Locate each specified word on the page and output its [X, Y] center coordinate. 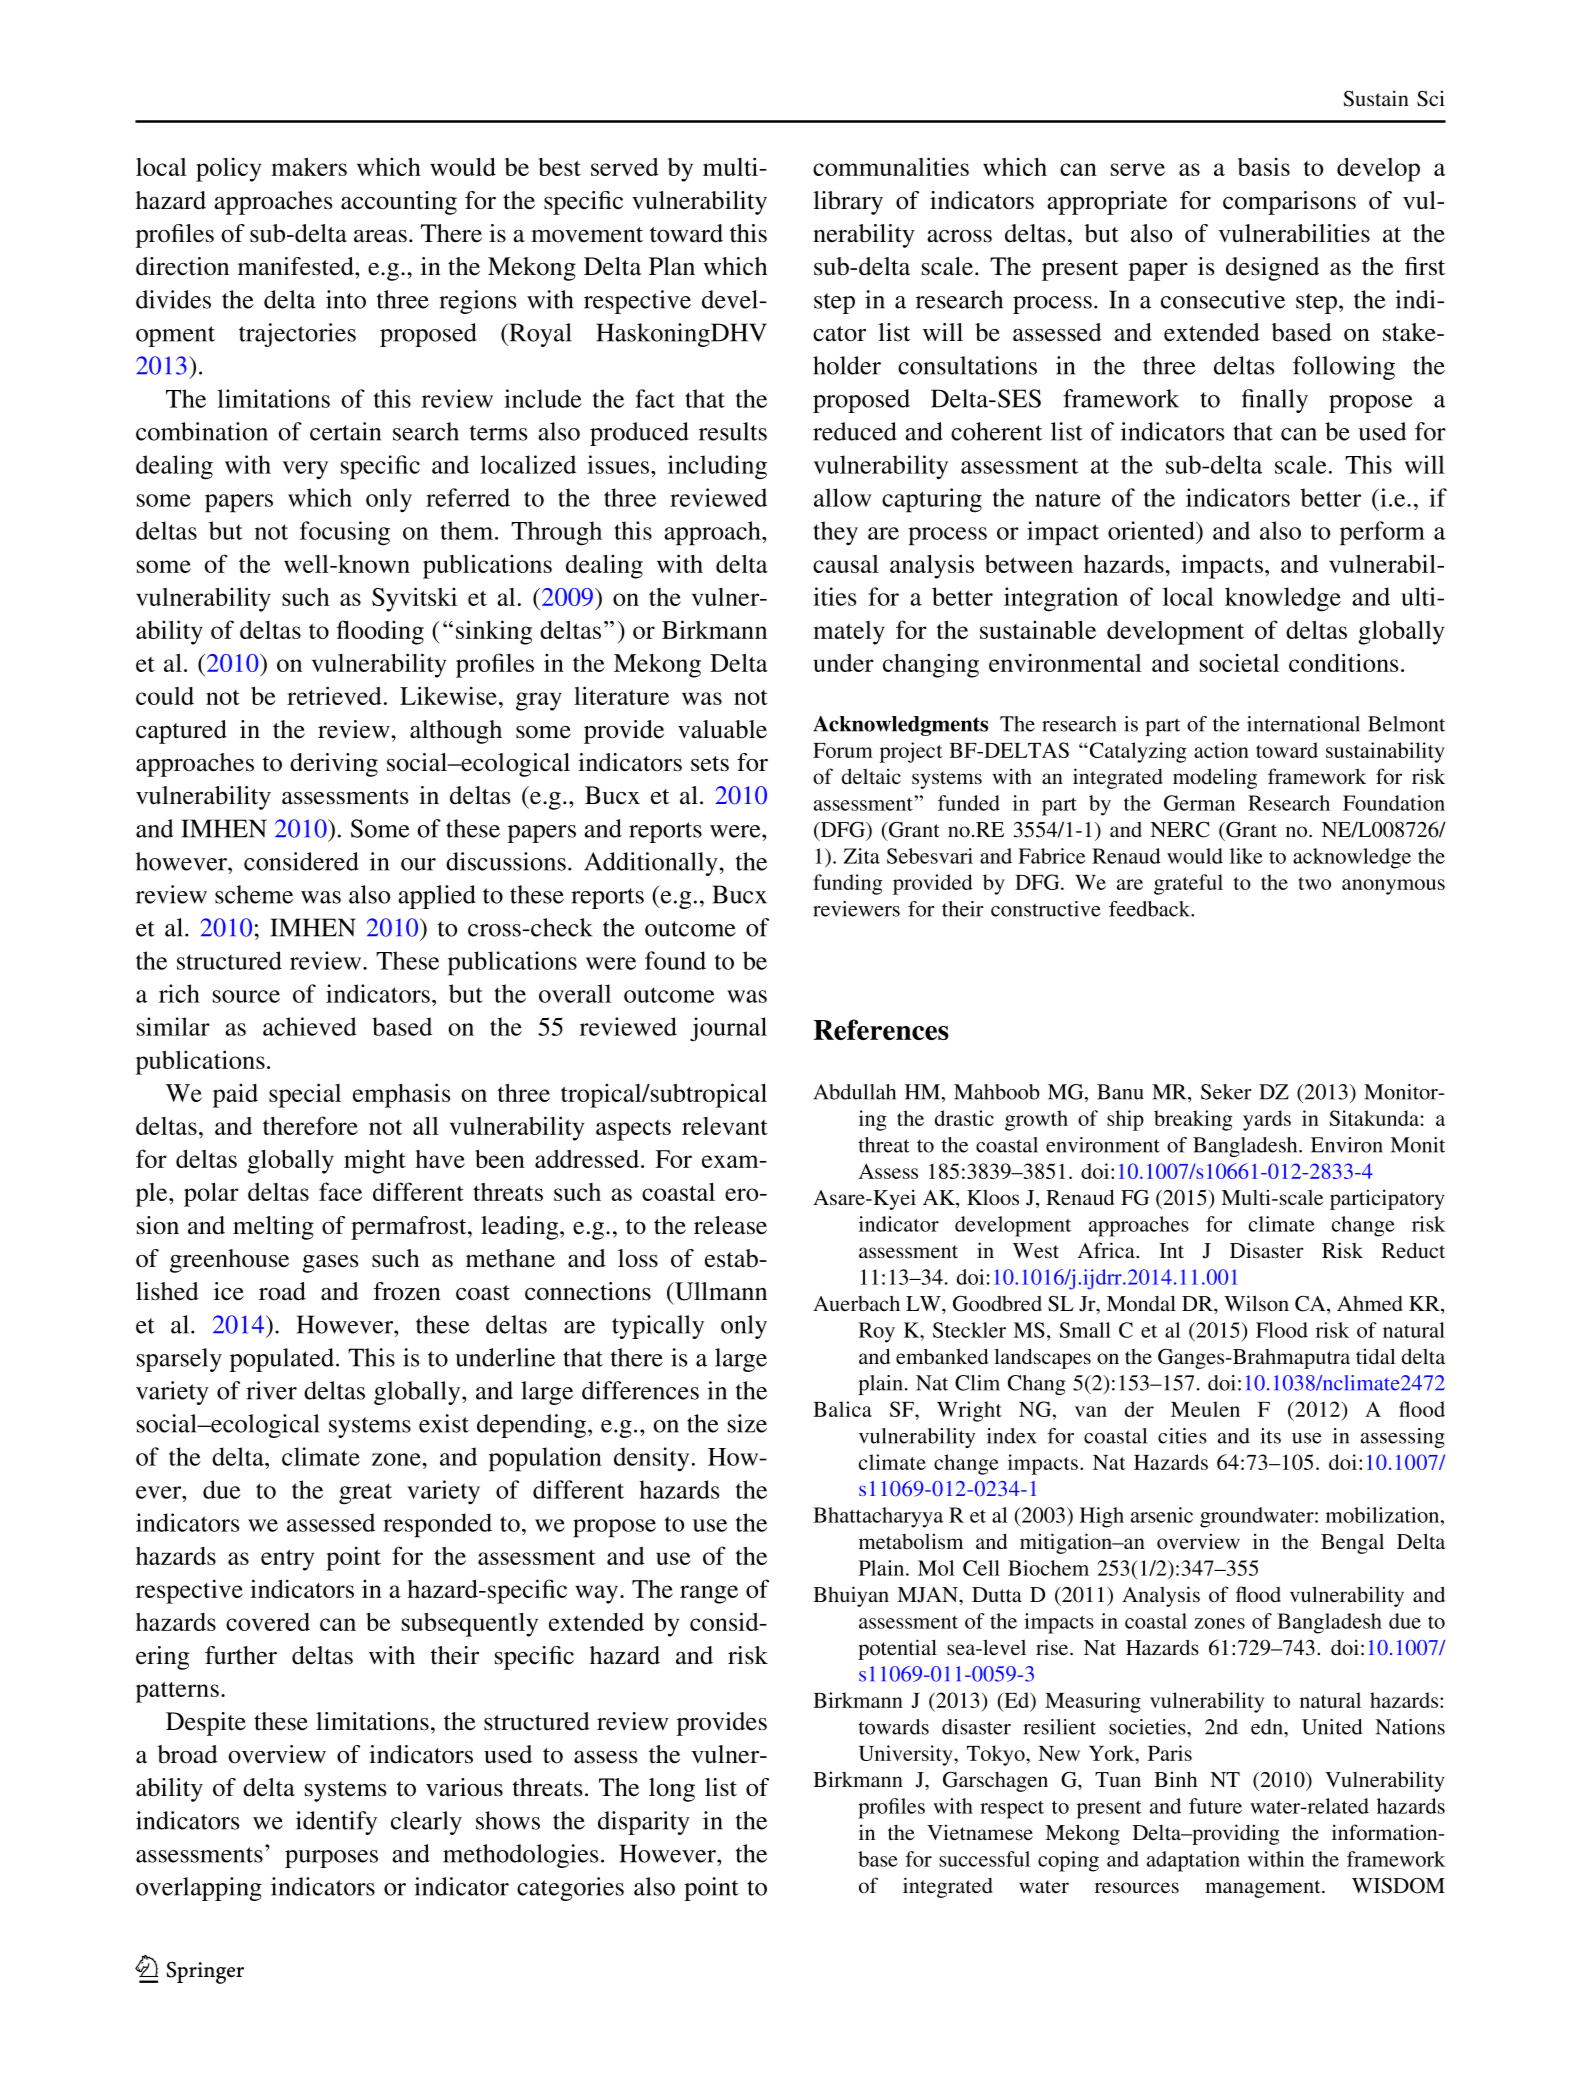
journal [728, 1029]
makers [309, 167]
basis [1264, 166]
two [1314, 883]
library [848, 203]
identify [336, 1823]
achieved [310, 1026]
